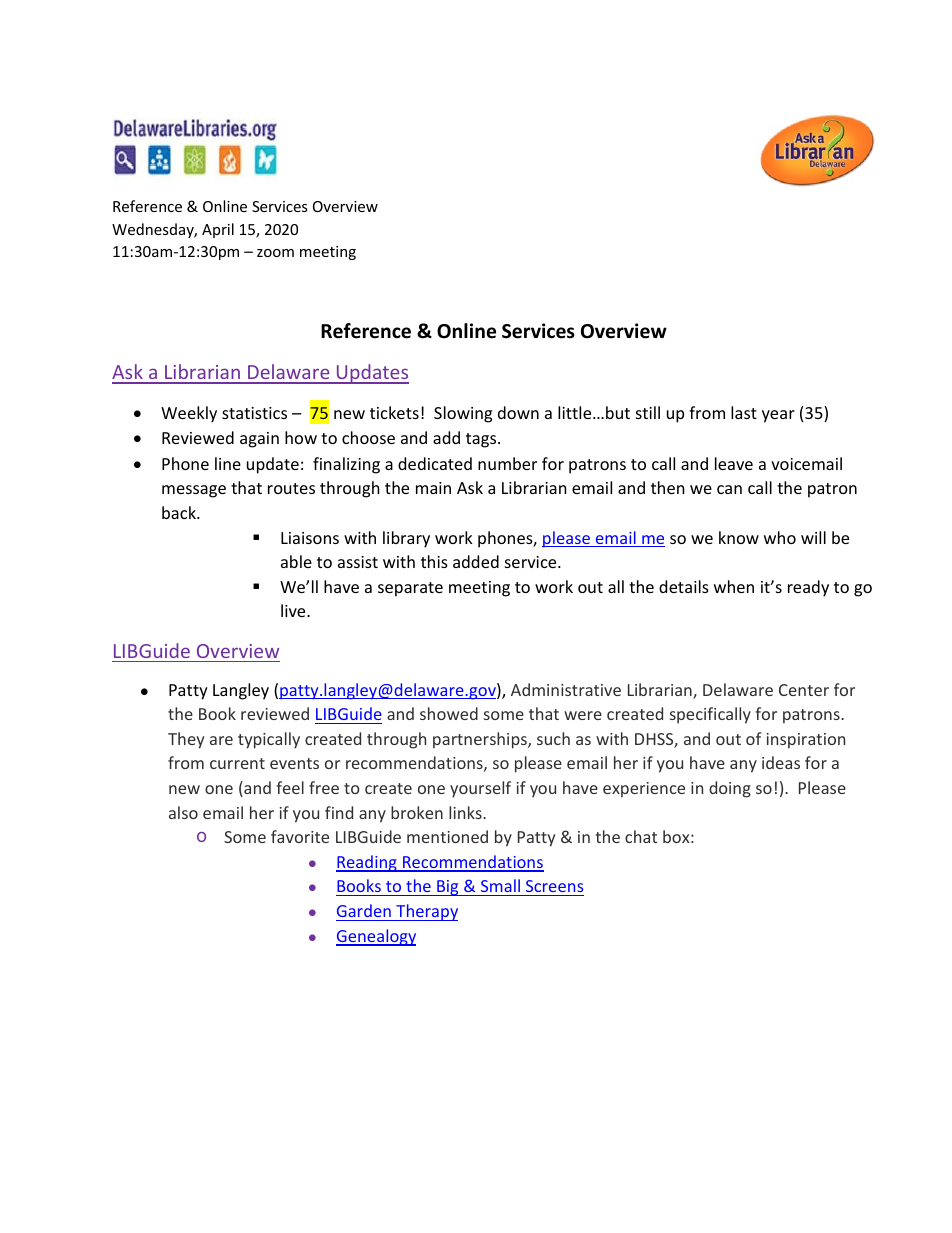 The height and width of the page is (1233, 952). Describe the element at coordinates (734, 586) in the page. I see `when` at that location.
